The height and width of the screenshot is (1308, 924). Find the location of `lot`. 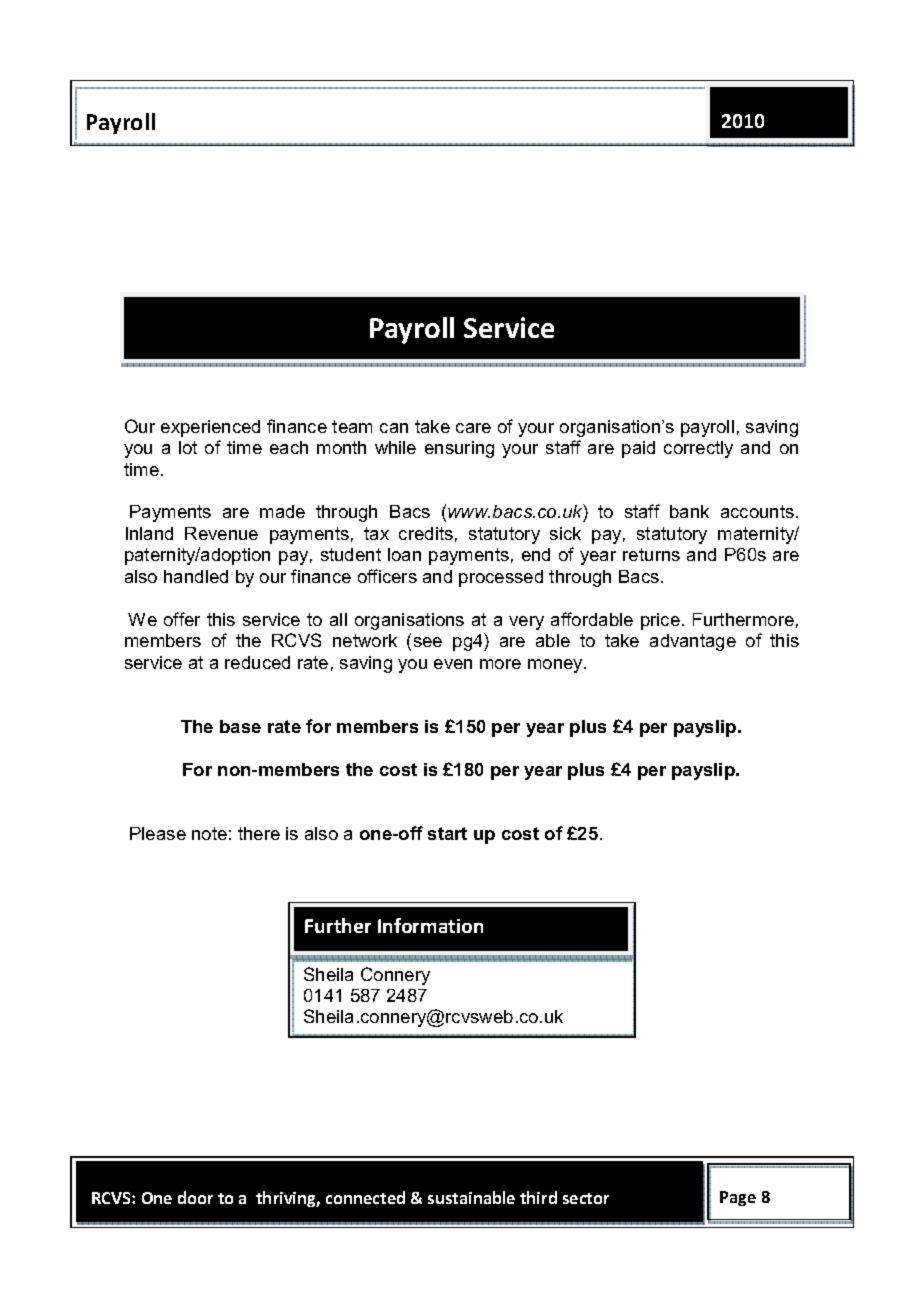

lot is located at coordinates (188, 447).
